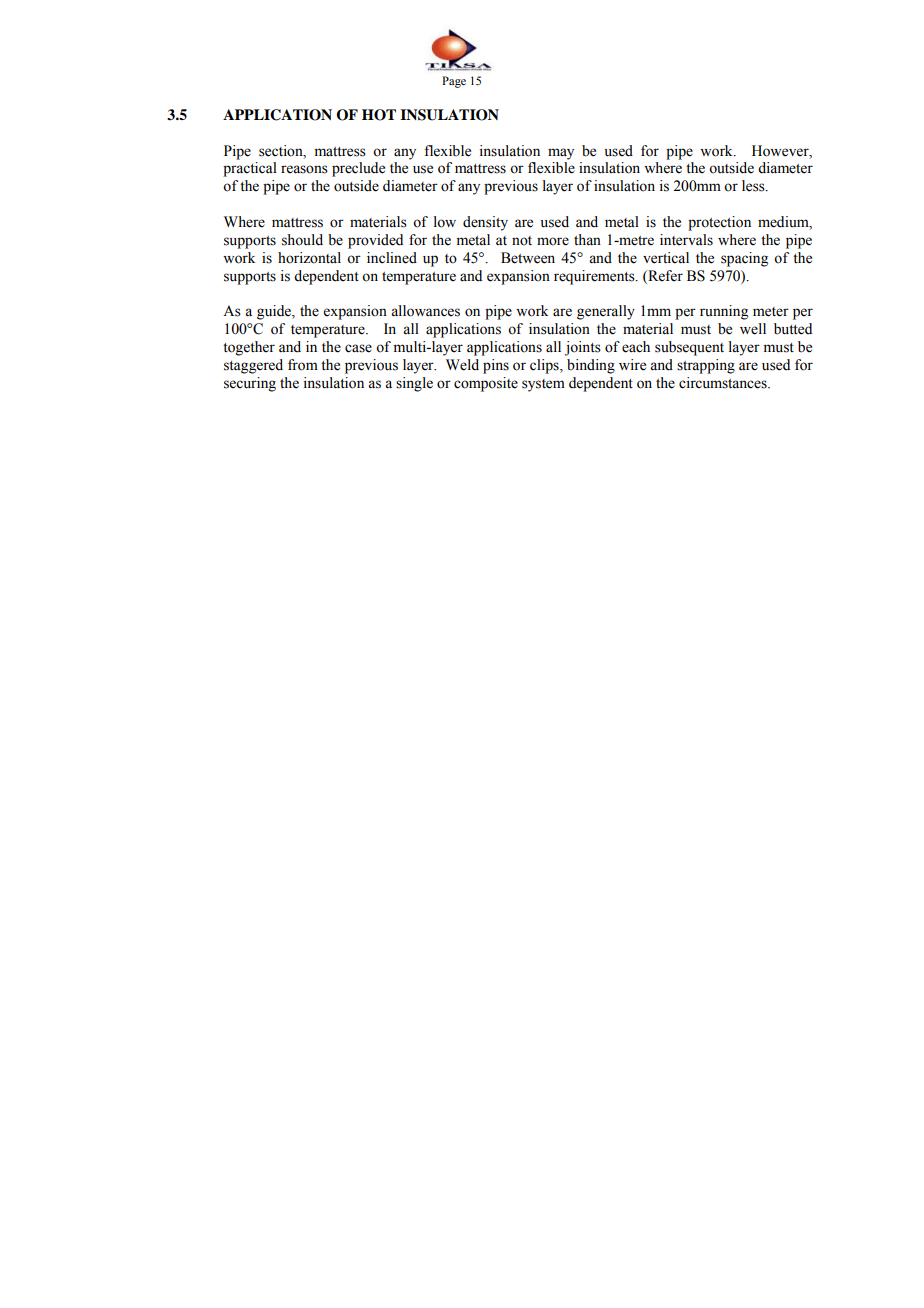 This document has width=924, height=1308. Describe the element at coordinates (454, 82) in the document. I see `Page` at that location.
